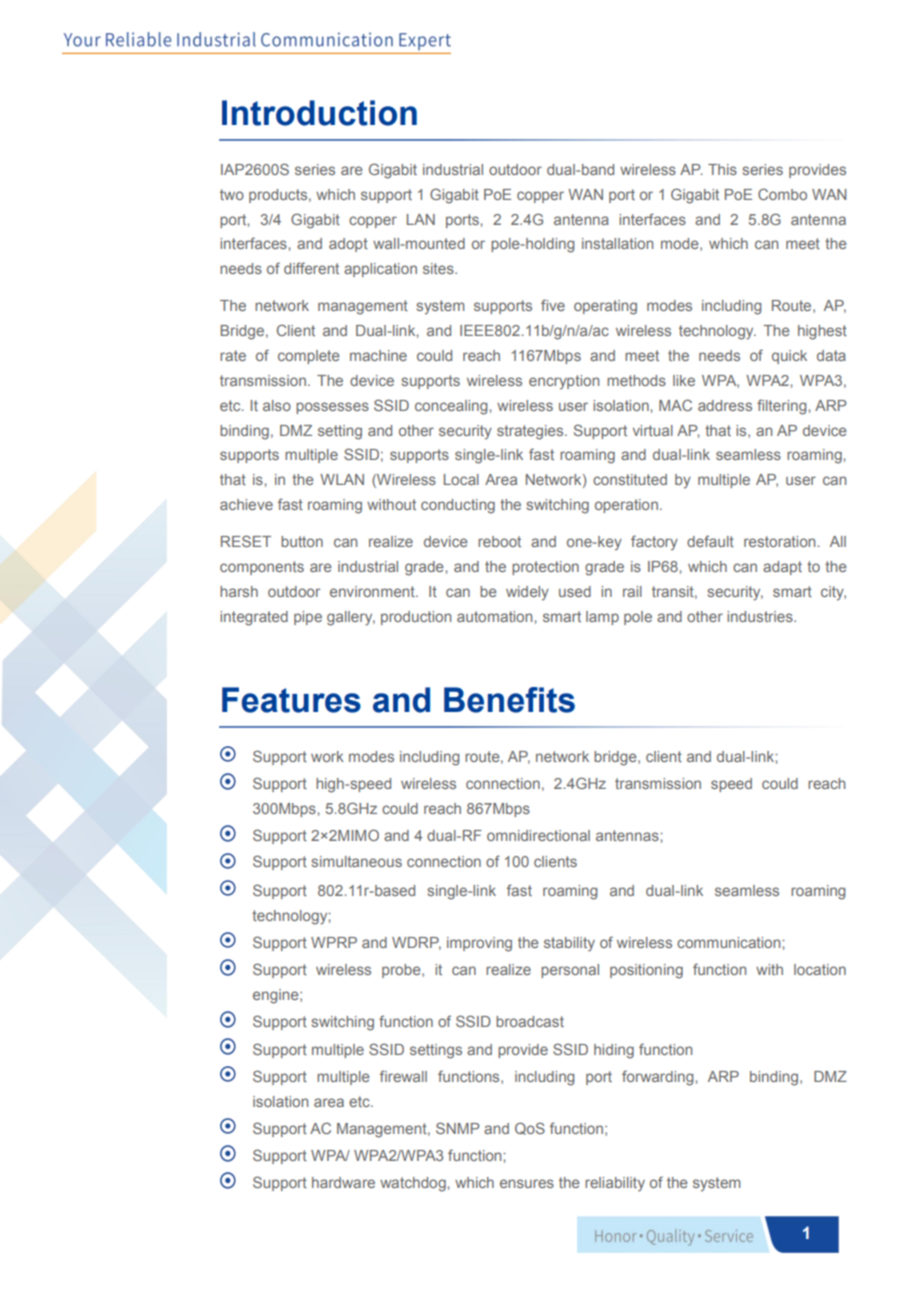 The height and width of the screenshot is (1308, 924). Describe the element at coordinates (319, 113) in the screenshot. I see `Introduction` at that location.
